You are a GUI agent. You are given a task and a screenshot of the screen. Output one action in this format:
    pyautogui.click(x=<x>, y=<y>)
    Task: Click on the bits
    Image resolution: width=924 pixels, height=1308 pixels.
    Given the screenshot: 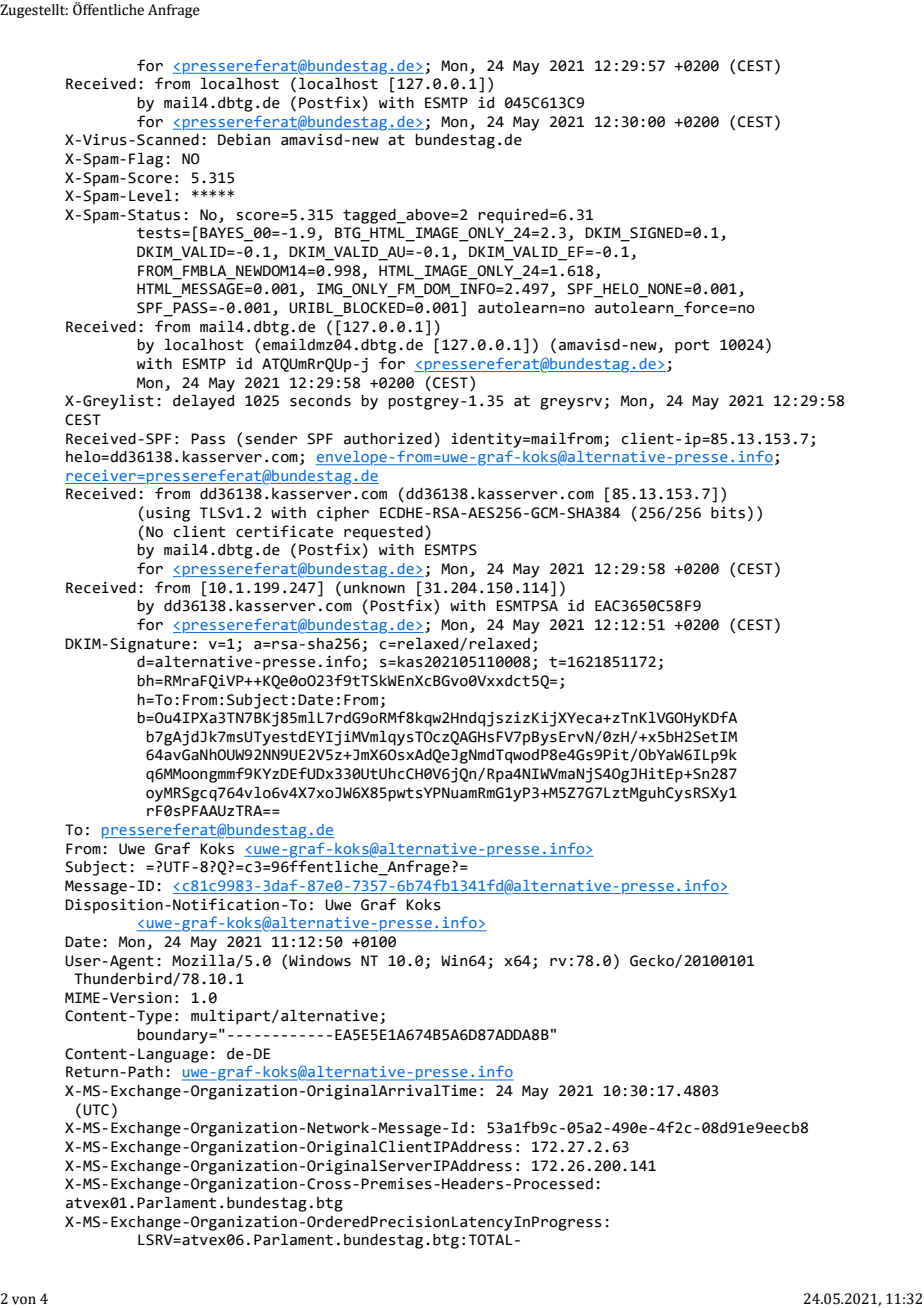 What is the action you would take?
    pyautogui.click(x=728, y=513)
